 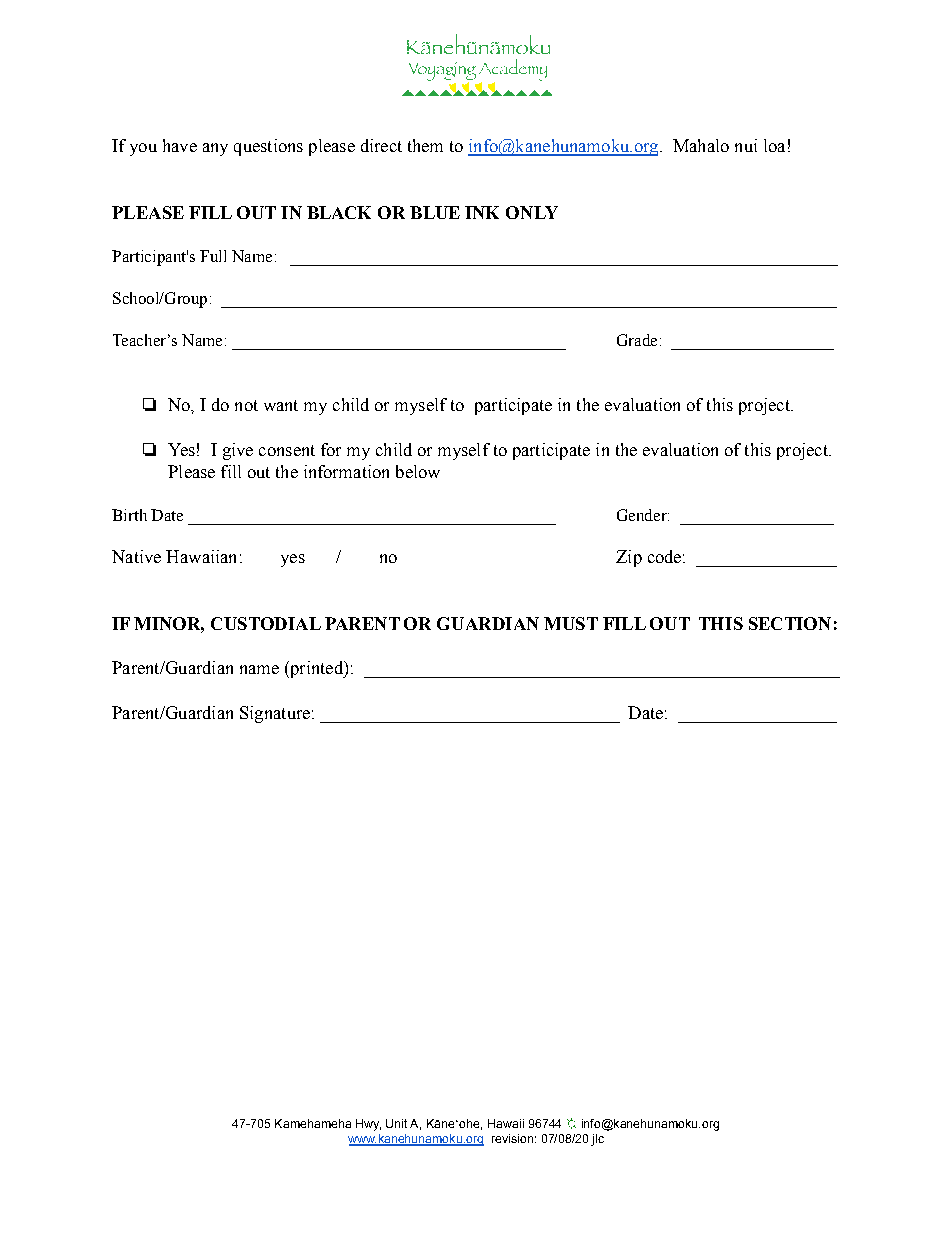 What do you see at coordinates (396, 1123) in the screenshot?
I see `Unit` at bounding box center [396, 1123].
